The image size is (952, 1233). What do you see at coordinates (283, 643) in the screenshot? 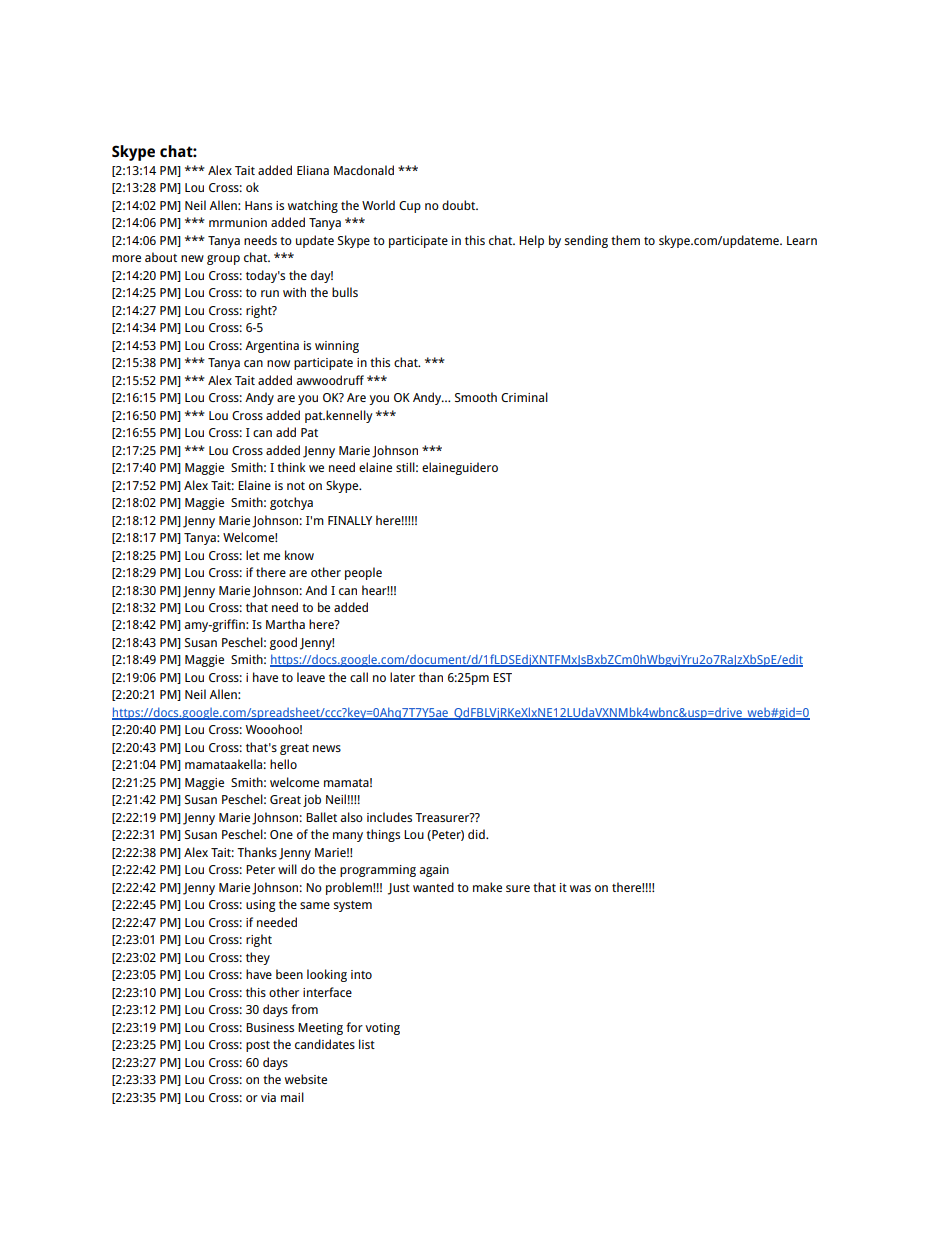
I see `good` at bounding box center [283, 643].
